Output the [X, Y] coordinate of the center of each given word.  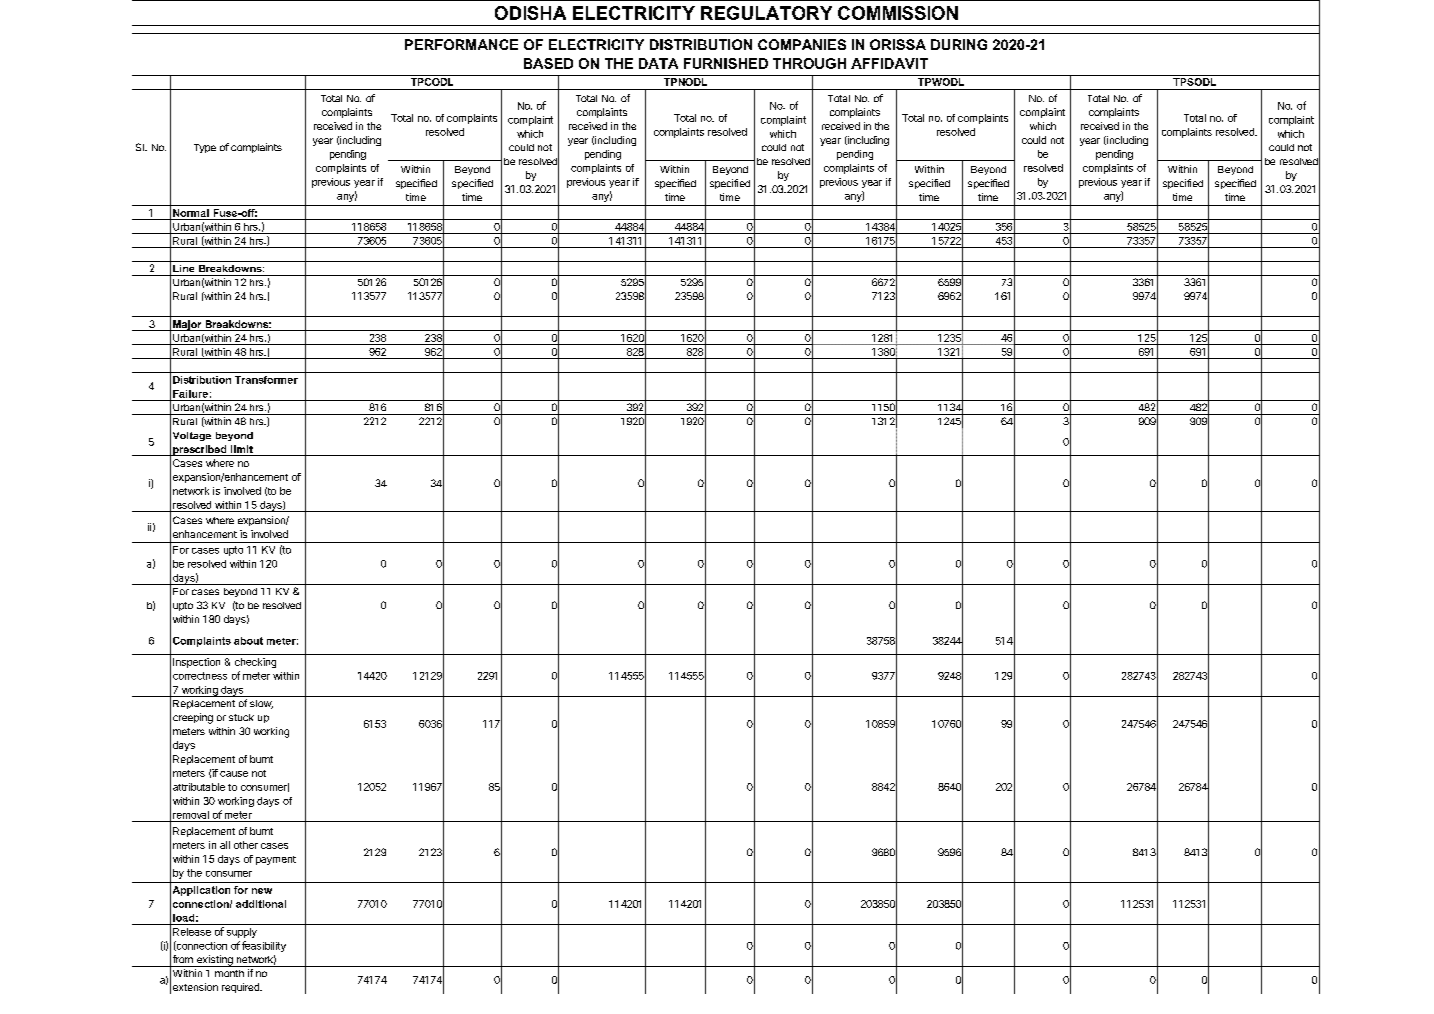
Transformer [266, 380]
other [246, 845]
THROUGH [809, 63]
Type [205, 148]
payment [276, 860]
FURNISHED [726, 63]
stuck [241, 717]
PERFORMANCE [461, 44]
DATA [658, 63]
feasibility [264, 946]
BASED [548, 63]
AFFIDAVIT [889, 63]
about [248, 641]
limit [242, 450]
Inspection [196, 663]
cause [234, 774]
